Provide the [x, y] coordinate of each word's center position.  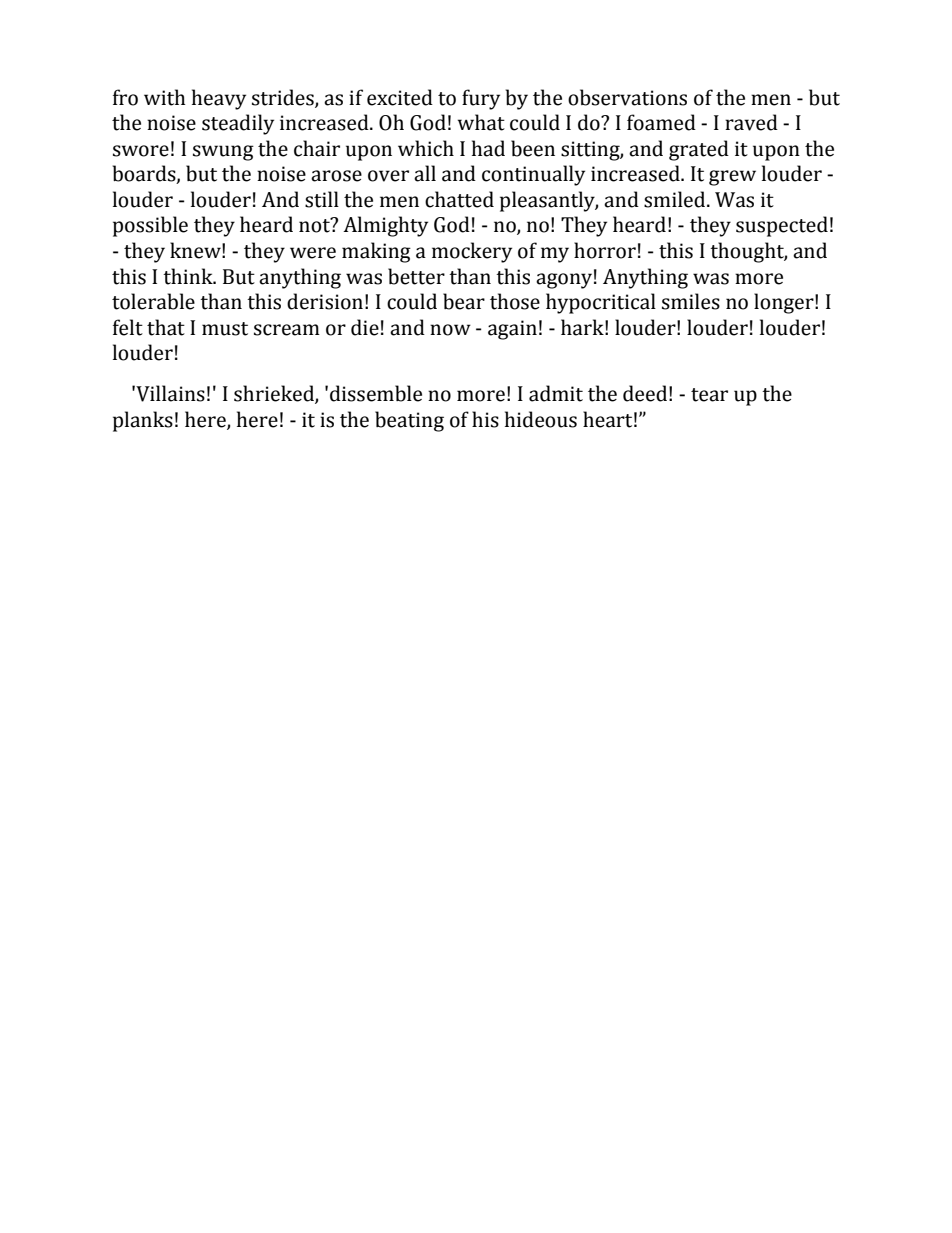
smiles [691, 301]
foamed [661, 122]
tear [709, 395]
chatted [459, 199]
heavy [219, 99]
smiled [676, 199]
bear [464, 301]
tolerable [153, 301]
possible [150, 226]
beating [409, 421]
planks [143, 421]
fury [481, 99]
